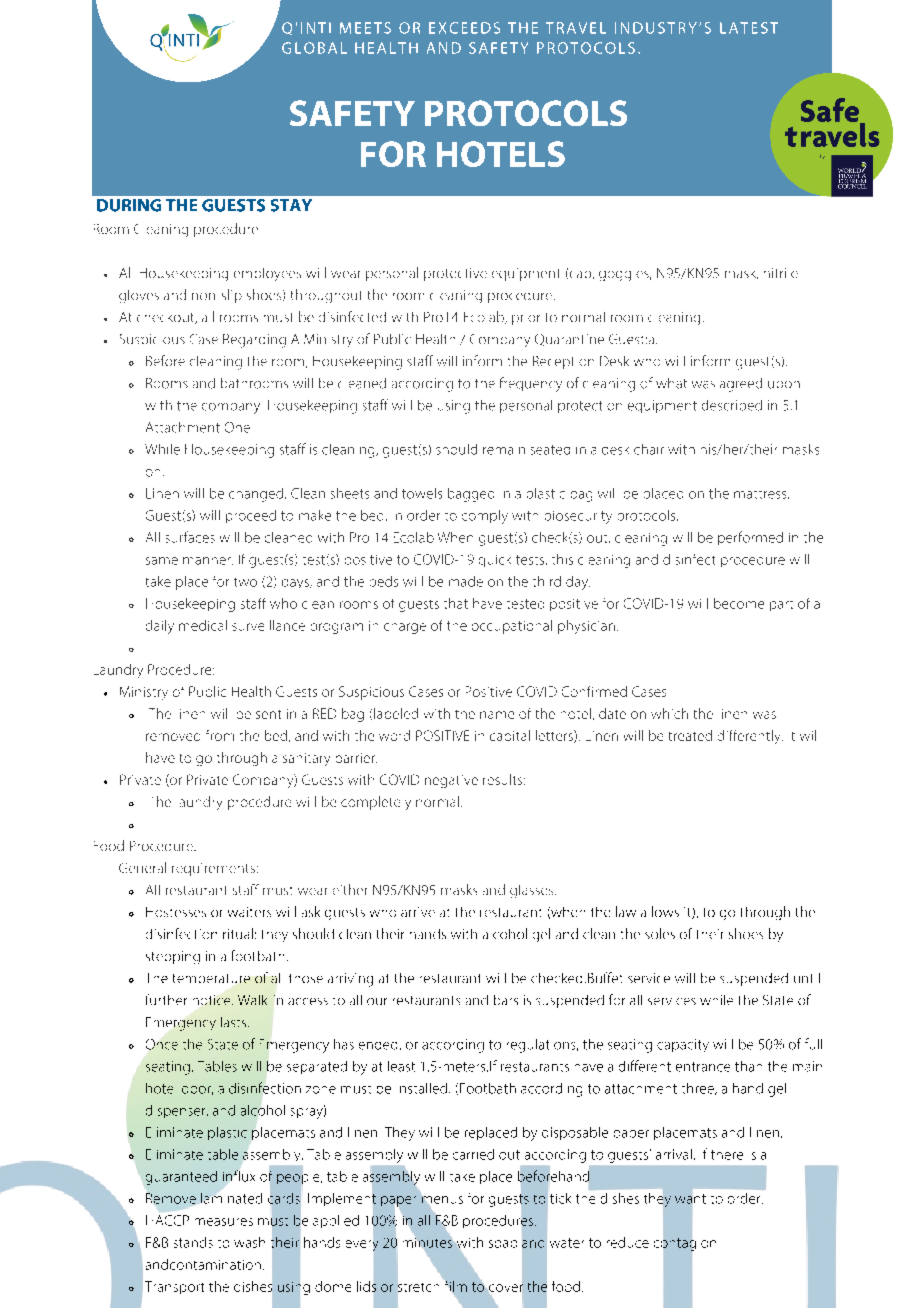 This screenshot has width=924, height=1308. I want to click on EXCEEDS, so click(464, 28).
